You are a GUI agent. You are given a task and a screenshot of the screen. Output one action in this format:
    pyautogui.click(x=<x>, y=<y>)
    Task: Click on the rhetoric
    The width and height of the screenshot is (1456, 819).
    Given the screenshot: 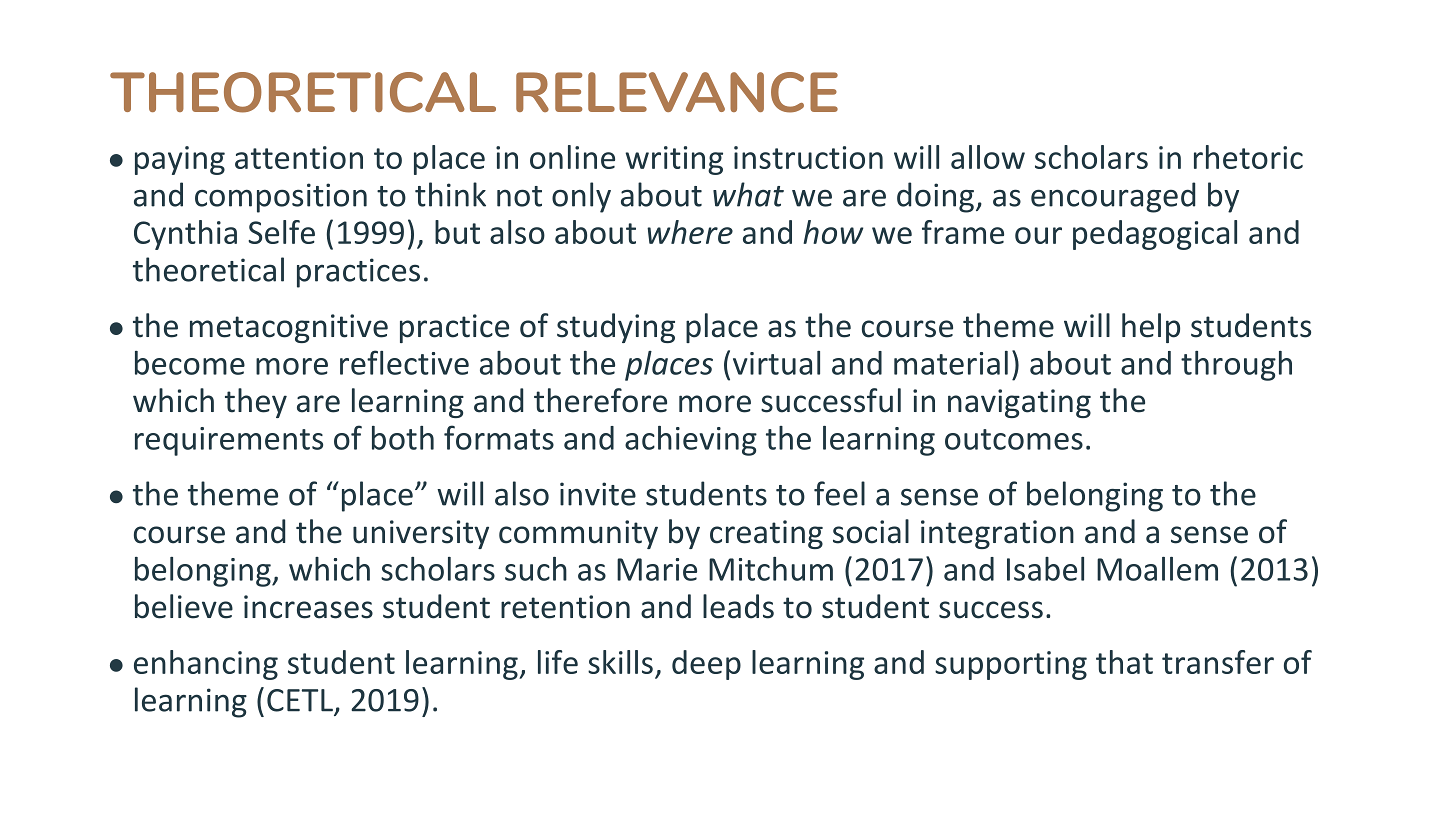 What is the action you would take?
    pyautogui.click(x=1248, y=157)
